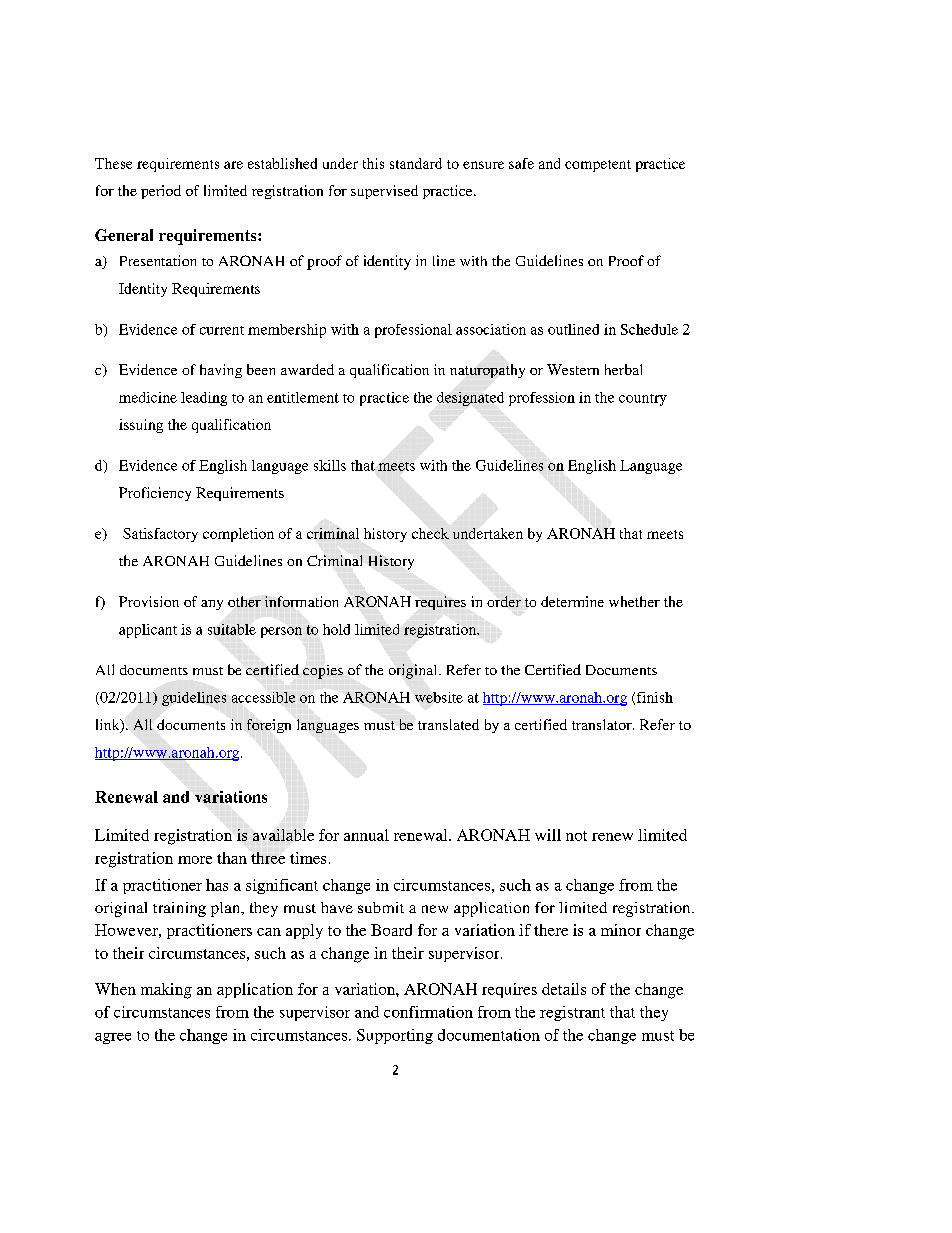 Image resolution: width=952 pixels, height=1233 pixels. I want to click on competent, so click(598, 166).
